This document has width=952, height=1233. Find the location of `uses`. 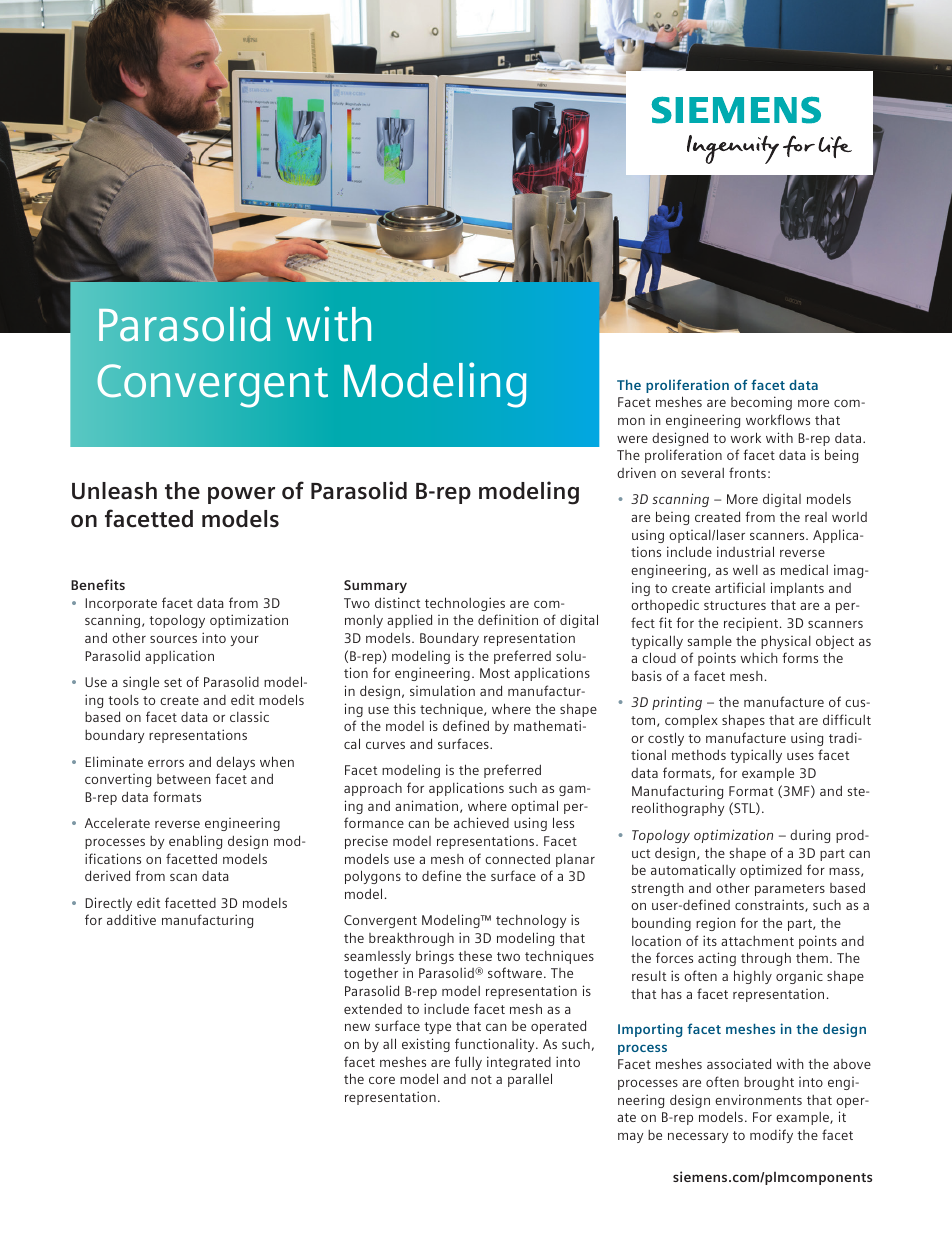

uses is located at coordinates (800, 756).
